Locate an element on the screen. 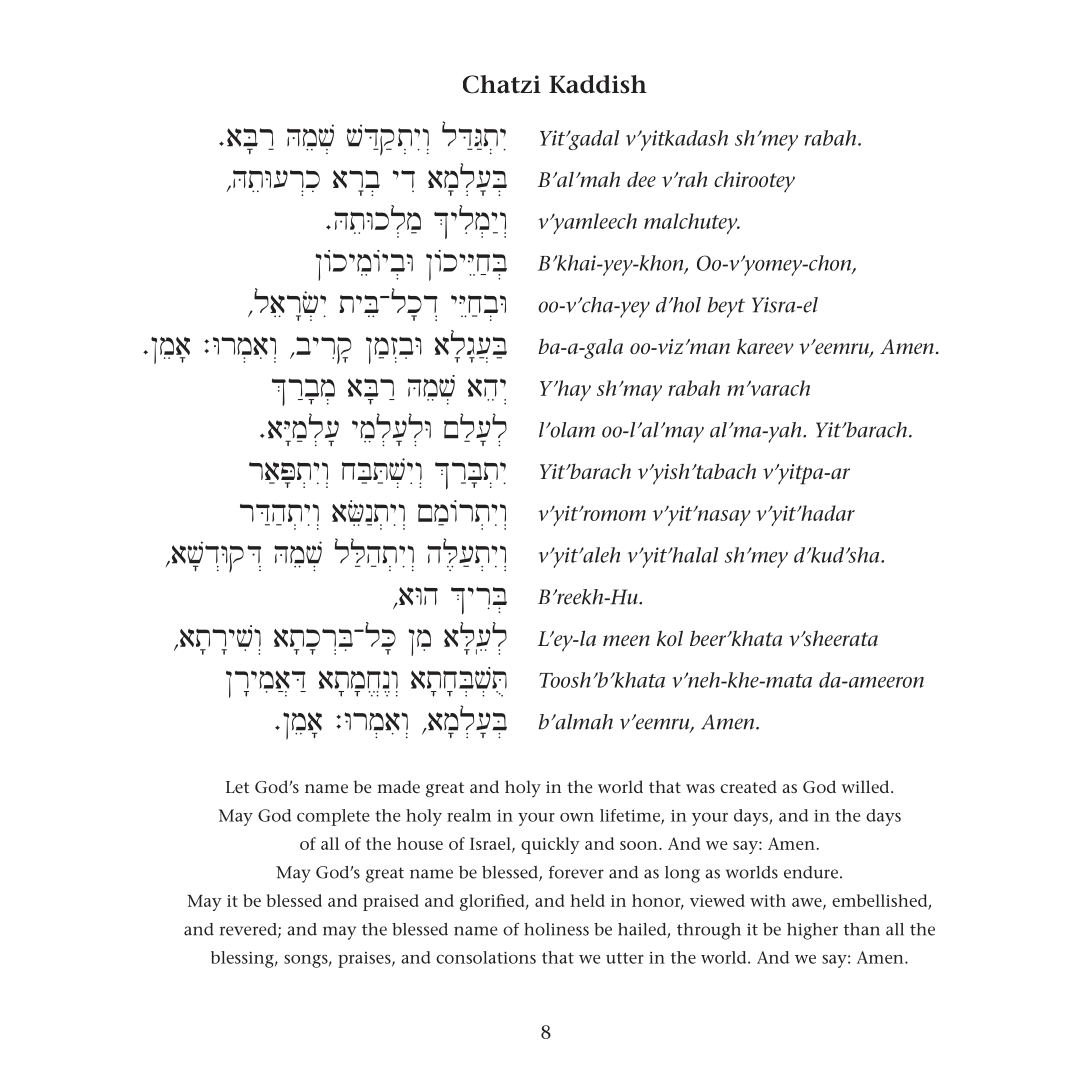  dee is located at coordinates (641, 179).
